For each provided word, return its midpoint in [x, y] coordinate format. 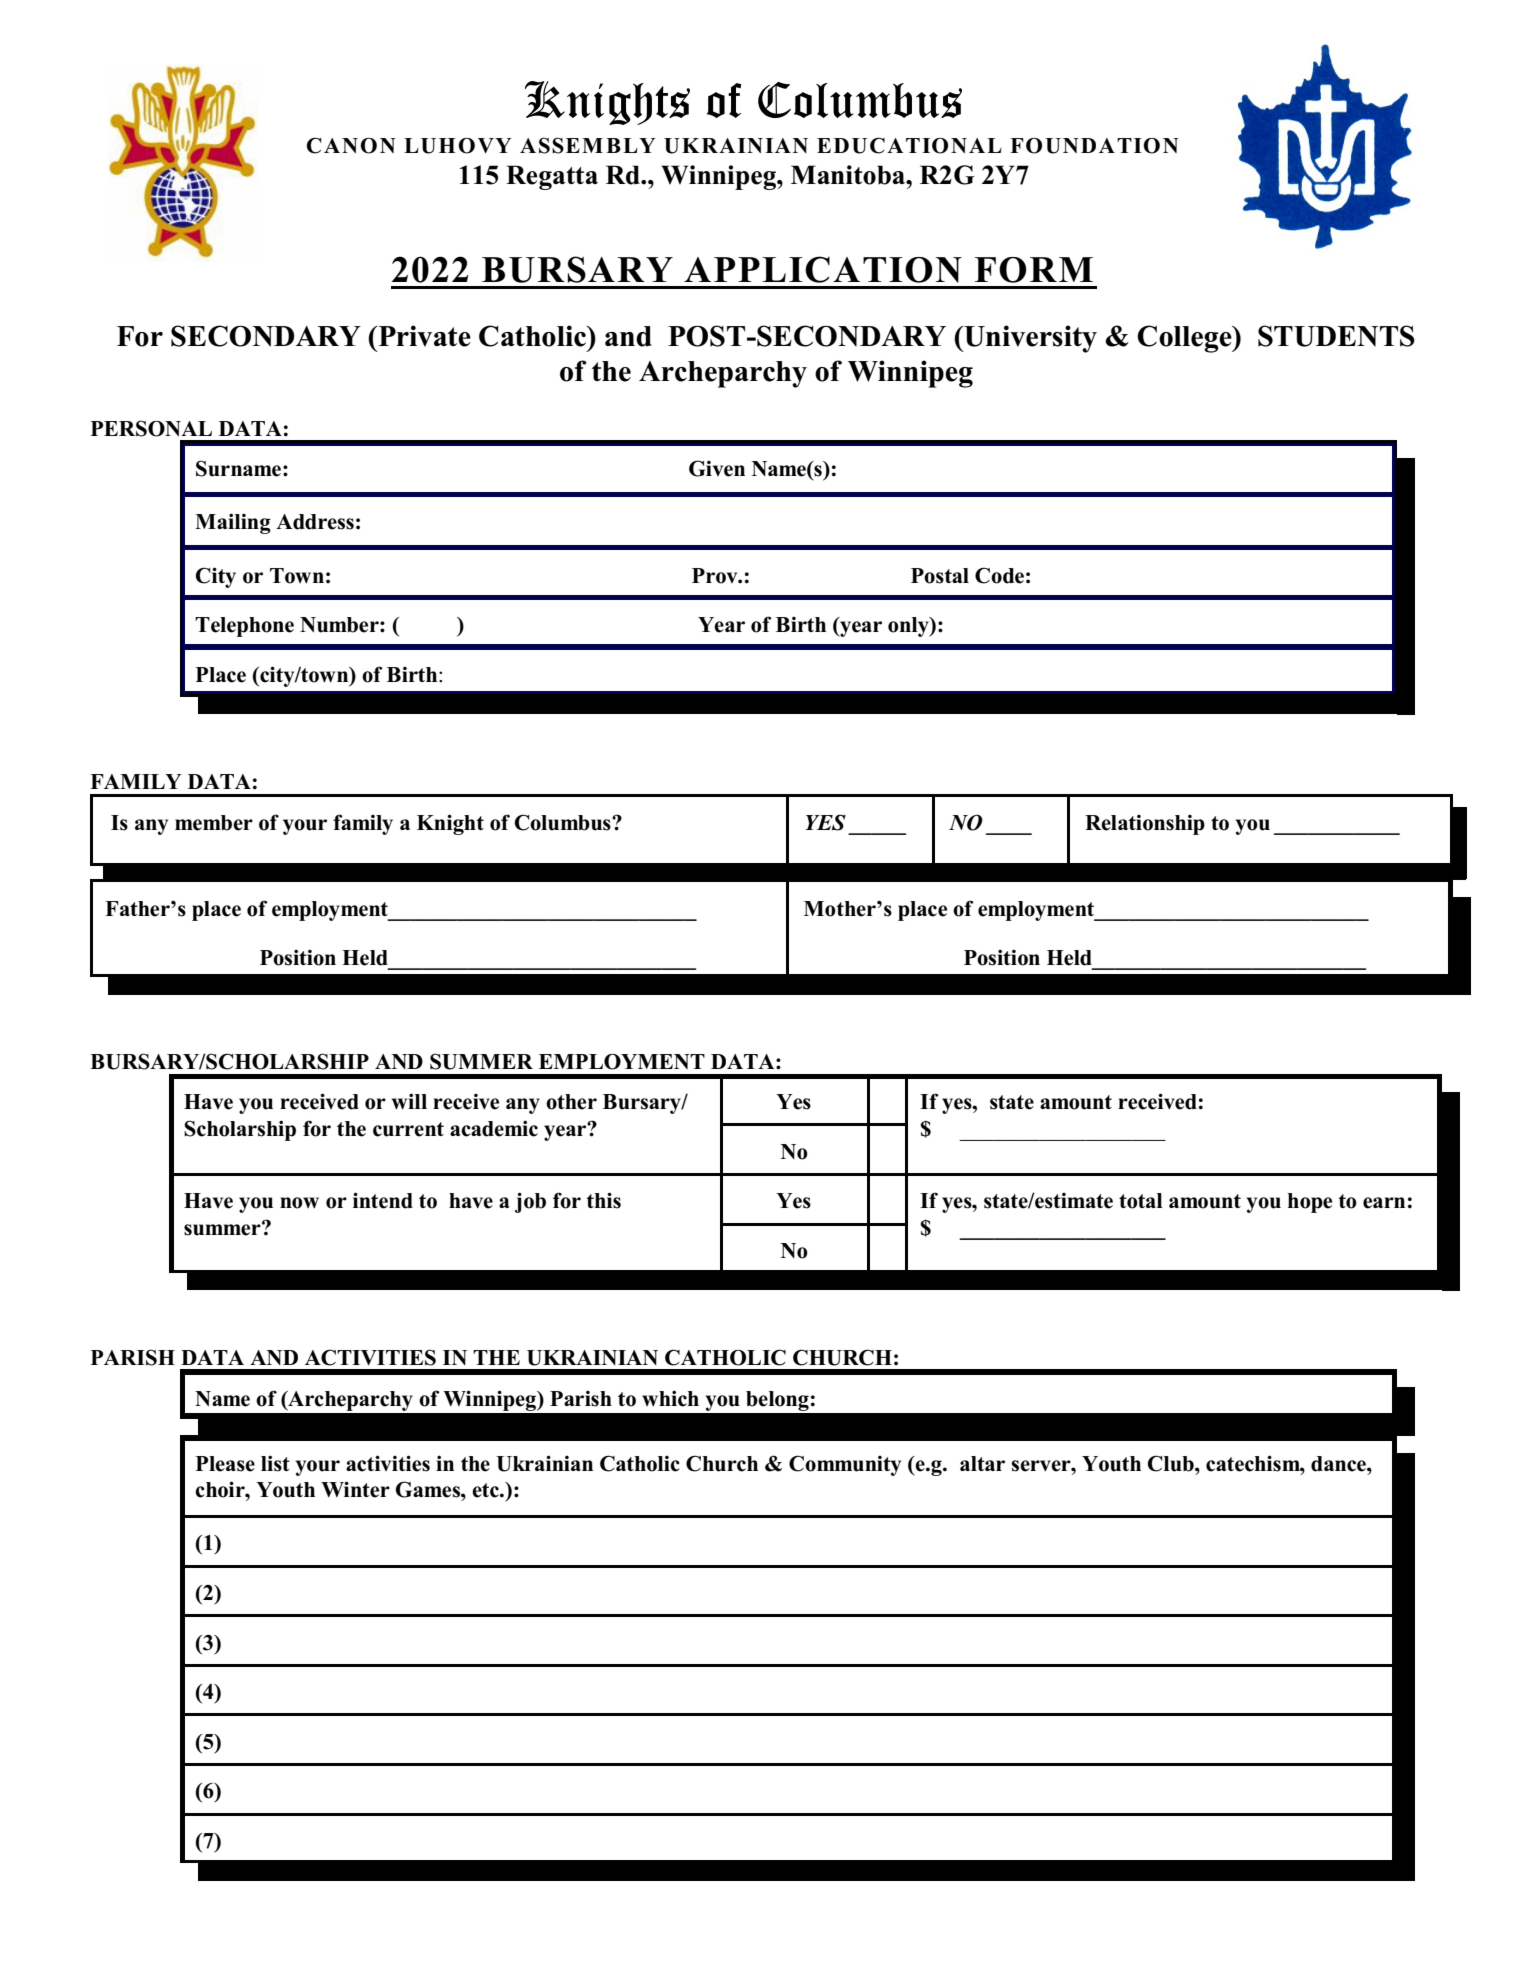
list [275, 1463]
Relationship [1145, 825]
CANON [351, 145]
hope [1310, 1203]
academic [494, 1128]
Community [845, 1465]
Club [1171, 1463]
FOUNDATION [1094, 146]
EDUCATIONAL [909, 145]
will [409, 1101]
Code [999, 575]
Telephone [244, 627]
